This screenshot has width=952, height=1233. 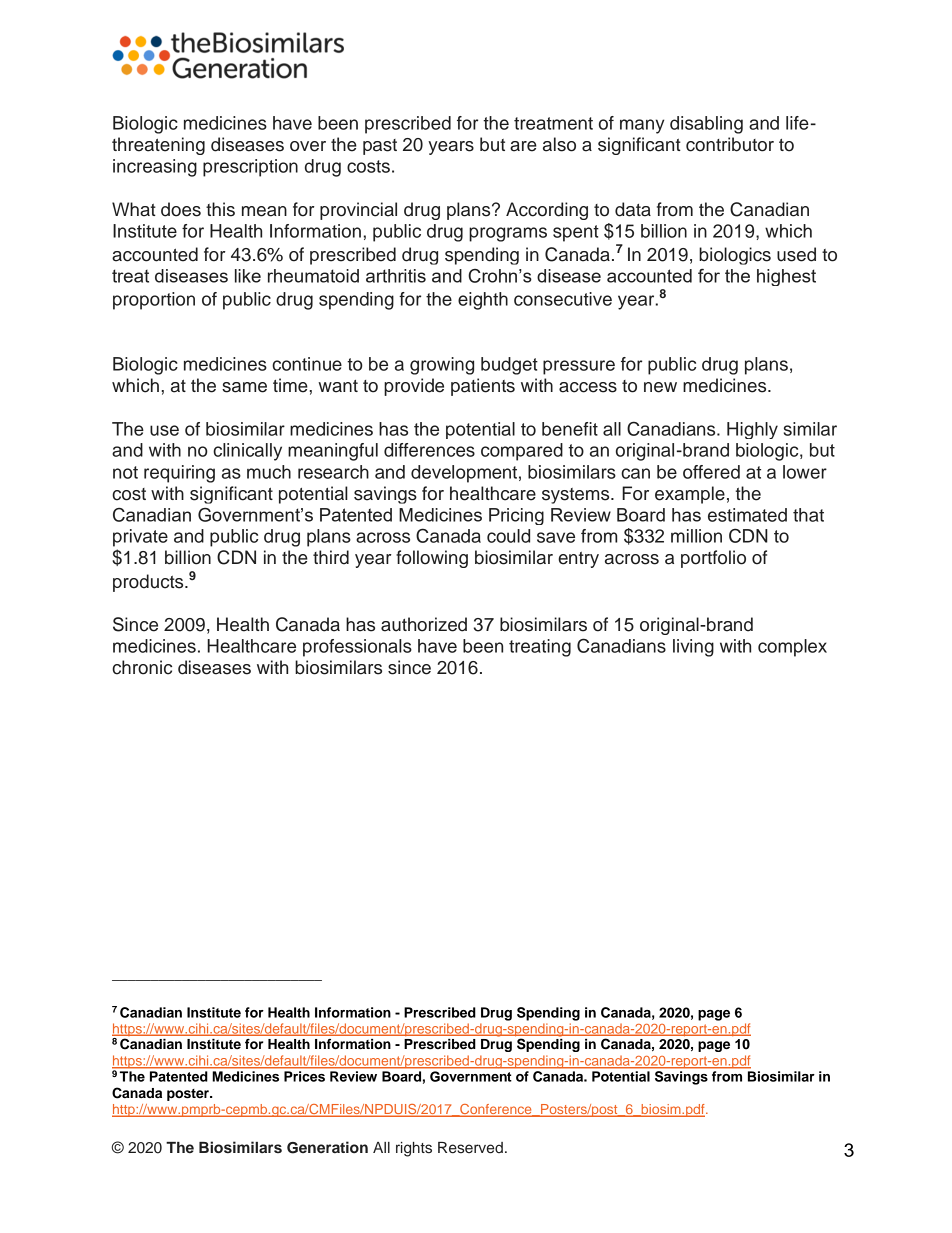 What do you see at coordinates (250, 168) in the screenshot?
I see `prescription` at bounding box center [250, 168].
